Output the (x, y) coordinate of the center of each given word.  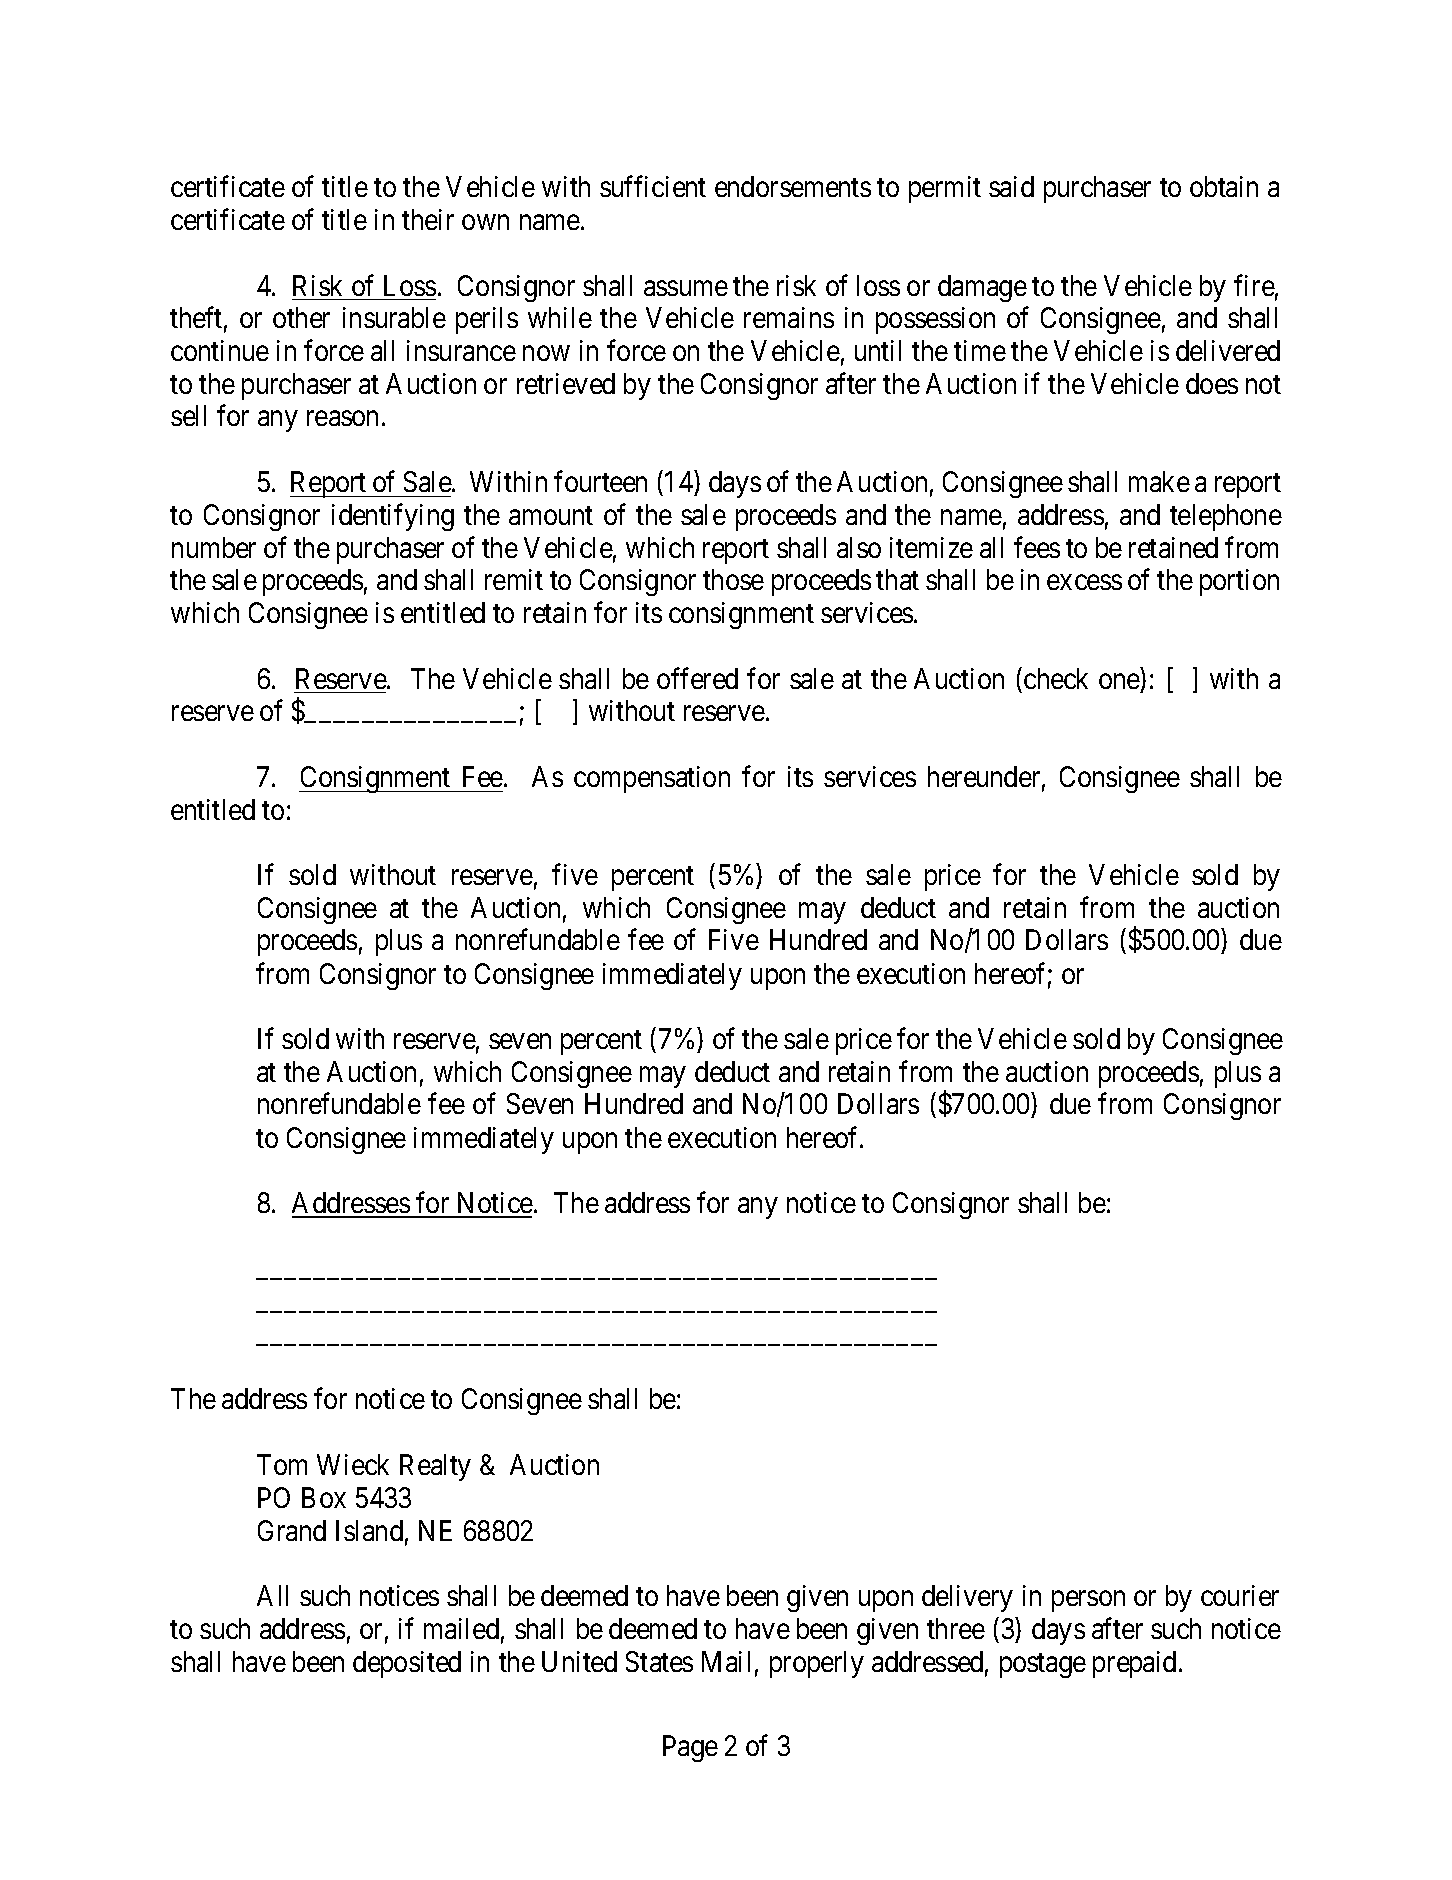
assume (686, 288)
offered (697, 678)
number (214, 547)
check (1056, 678)
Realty (435, 1467)
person (1088, 1601)
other (301, 317)
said (1011, 186)
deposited (407, 1664)
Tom (282, 1464)
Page (690, 1748)
